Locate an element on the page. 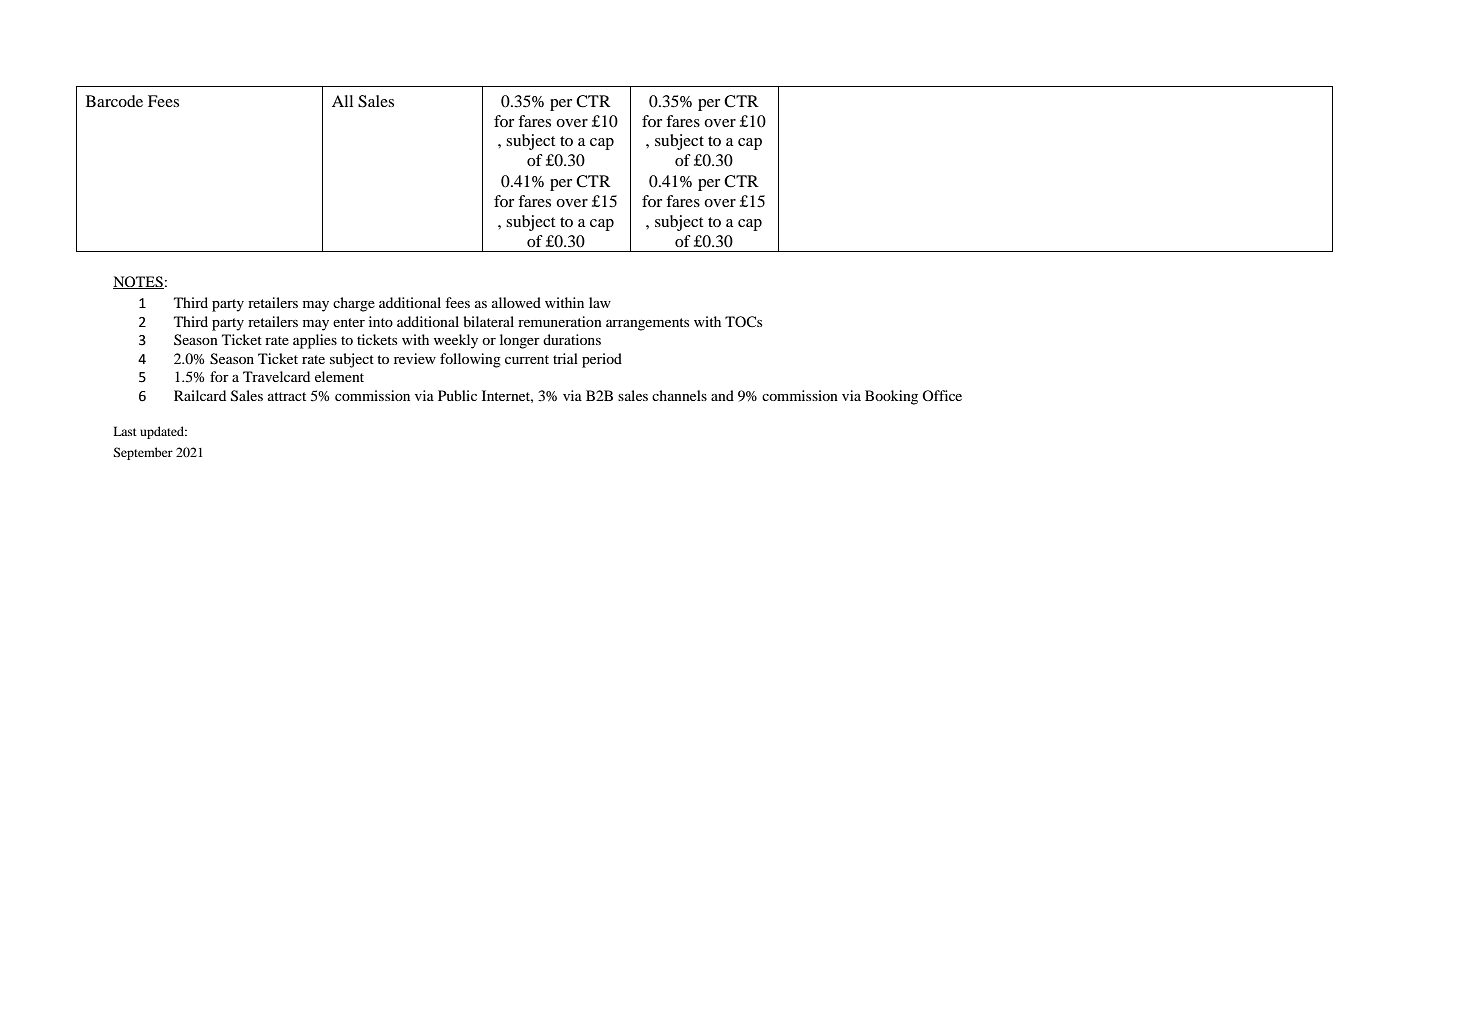 This image has height=1034, width=1462. Barcode is located at coordinates (114, 101).
